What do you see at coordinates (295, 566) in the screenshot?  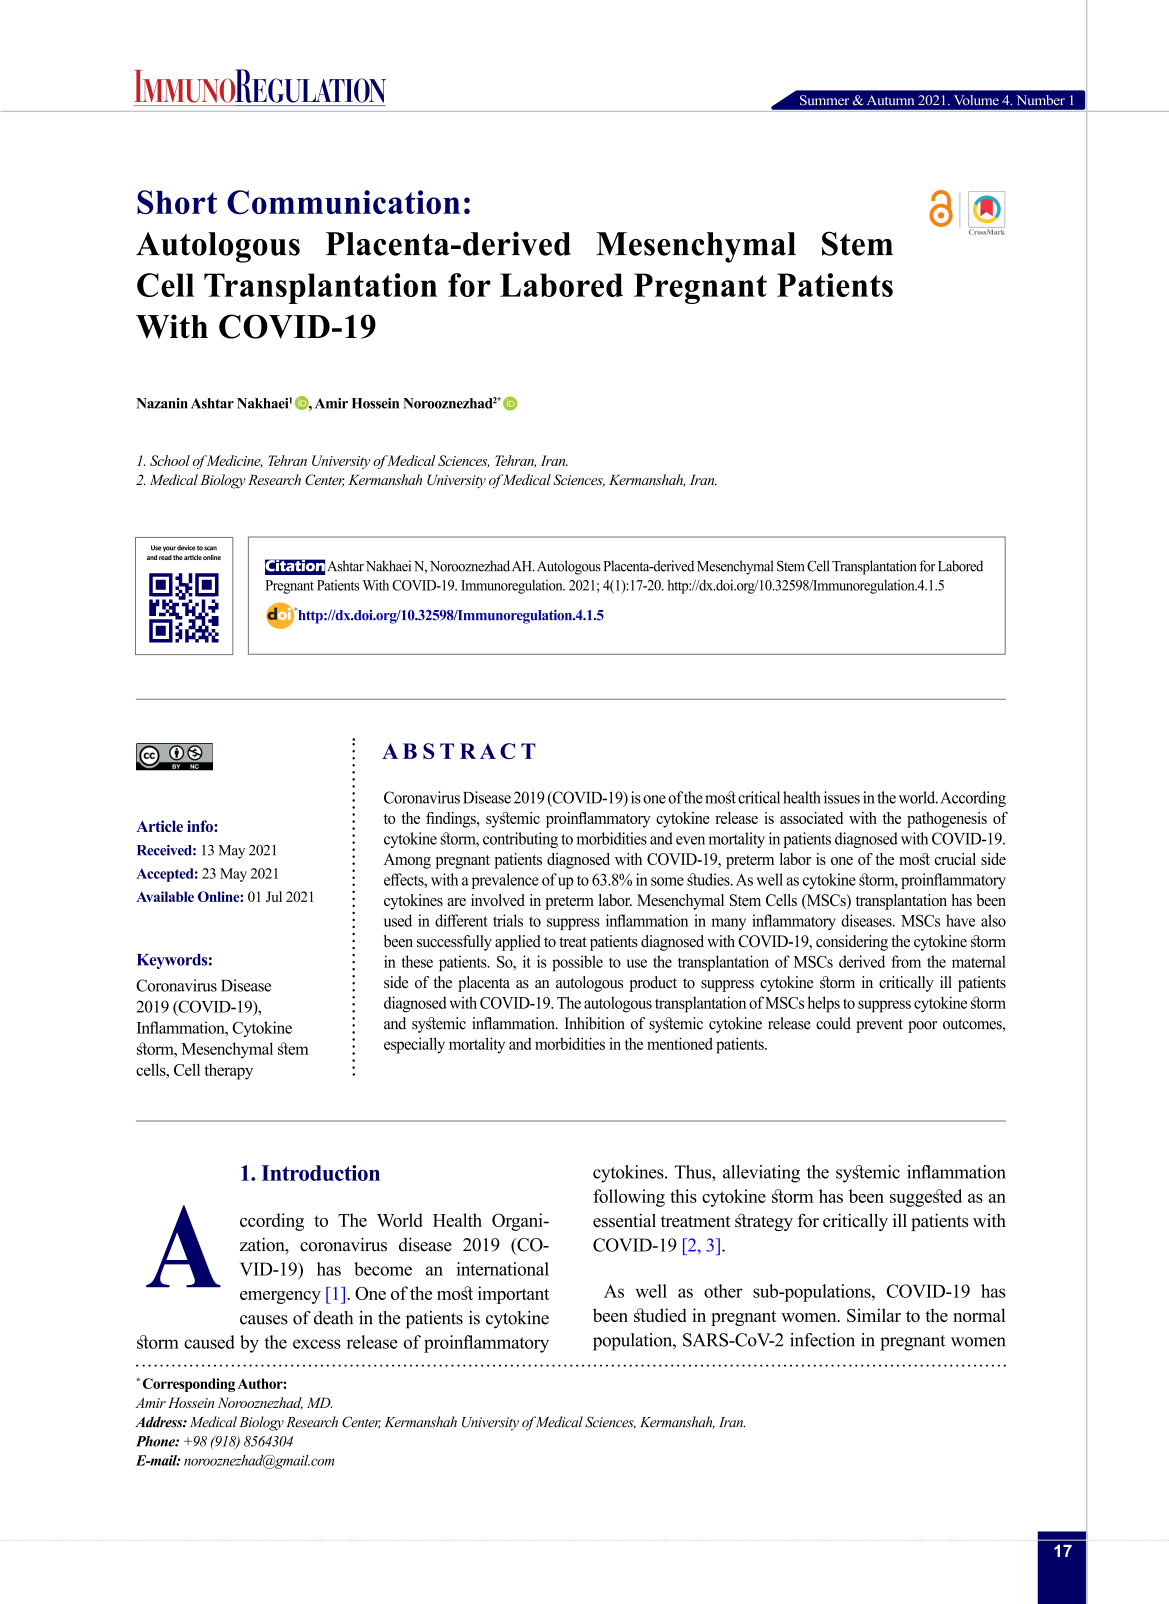 I see `Citation` at bounding box center [295, 566].
